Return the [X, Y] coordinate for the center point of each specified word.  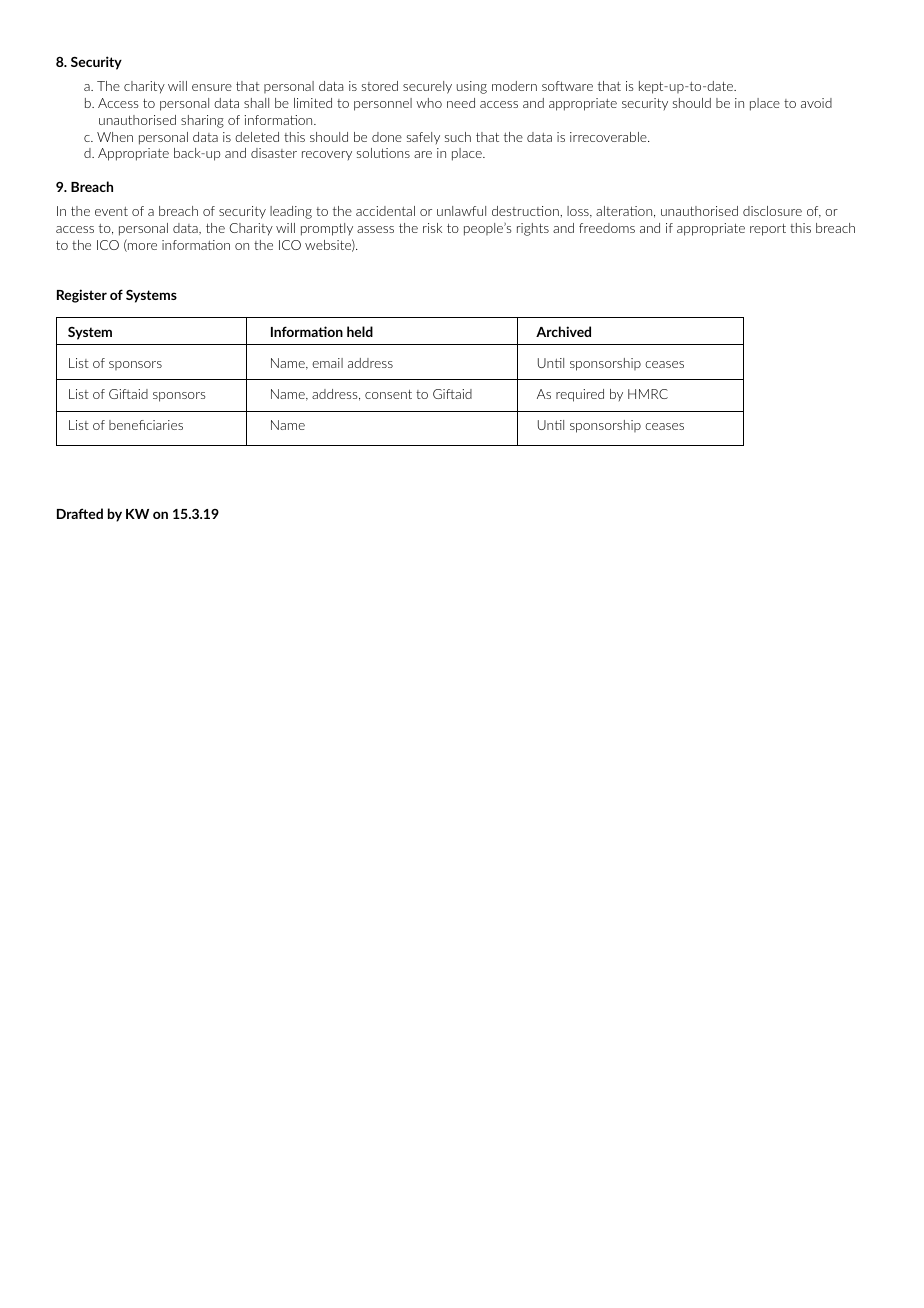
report [768, 230]
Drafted [80, 513]
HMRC [648, 394]
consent [388, 394]
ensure [212, 87]
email [327, 363]
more [141, 247]
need [461, 103]
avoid [816, 103]
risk [432, 228]
